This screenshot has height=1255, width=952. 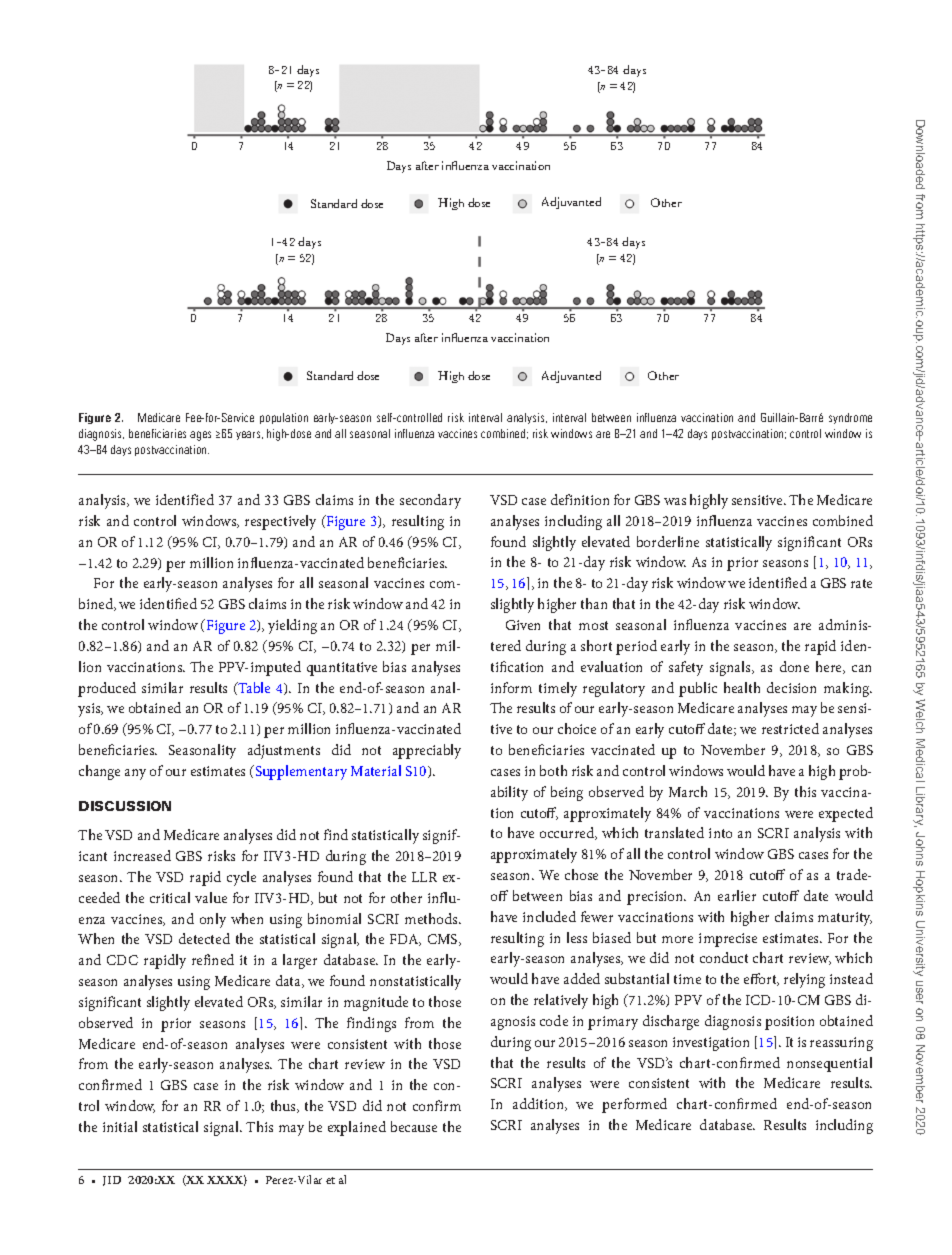 I want to click on Table, so click(x=253, y=687).
